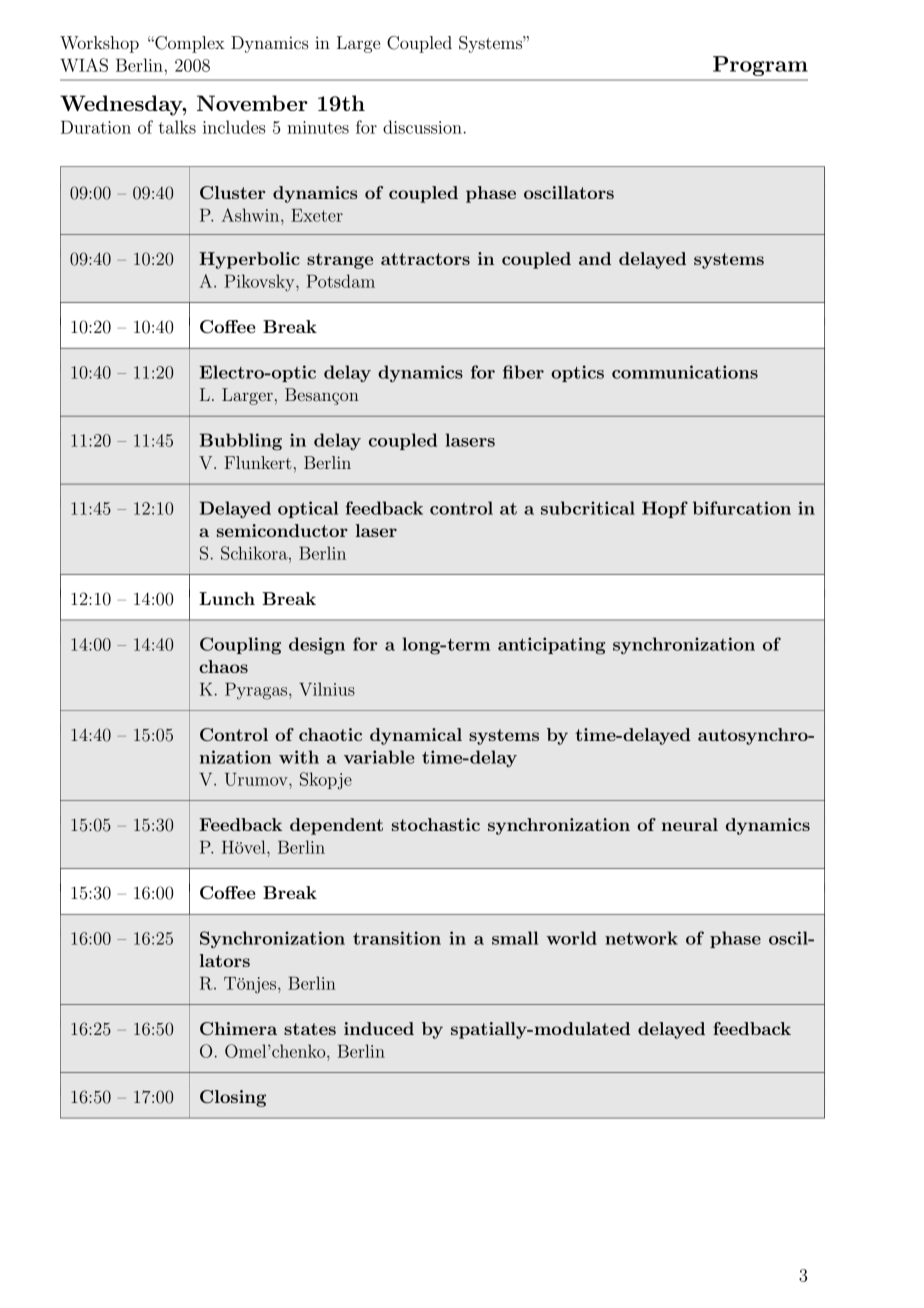 The image size is (924, 1308). Describe the element at coordinates (523, 372) in the page. I see `fiber` at that location.
